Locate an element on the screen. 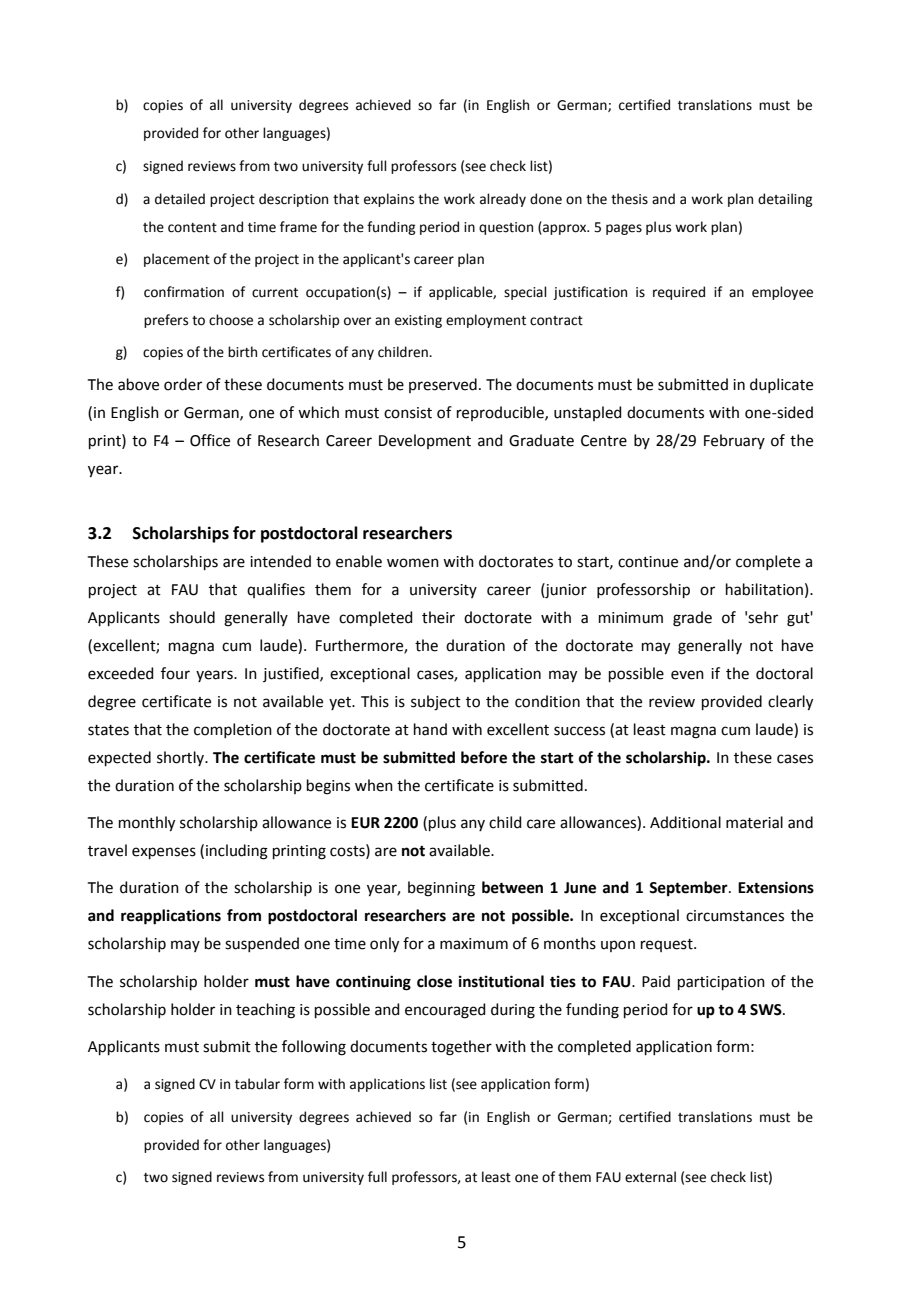 This screenshot has width=924, height=1308. four is located at coordinates (175, 673).
